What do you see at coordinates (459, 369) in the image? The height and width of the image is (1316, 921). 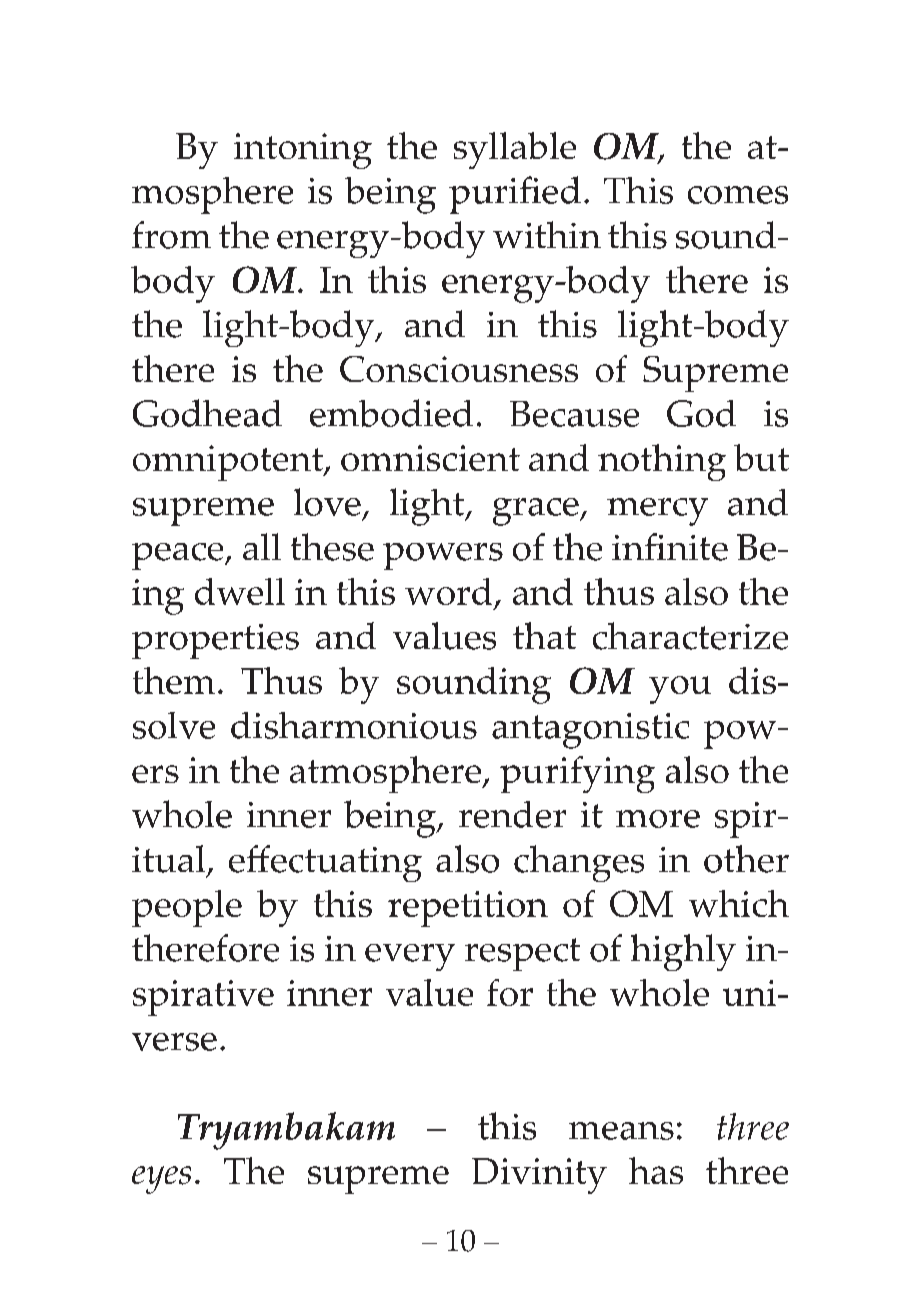 I see `Consciousness` at bounding box center [459, 369].
